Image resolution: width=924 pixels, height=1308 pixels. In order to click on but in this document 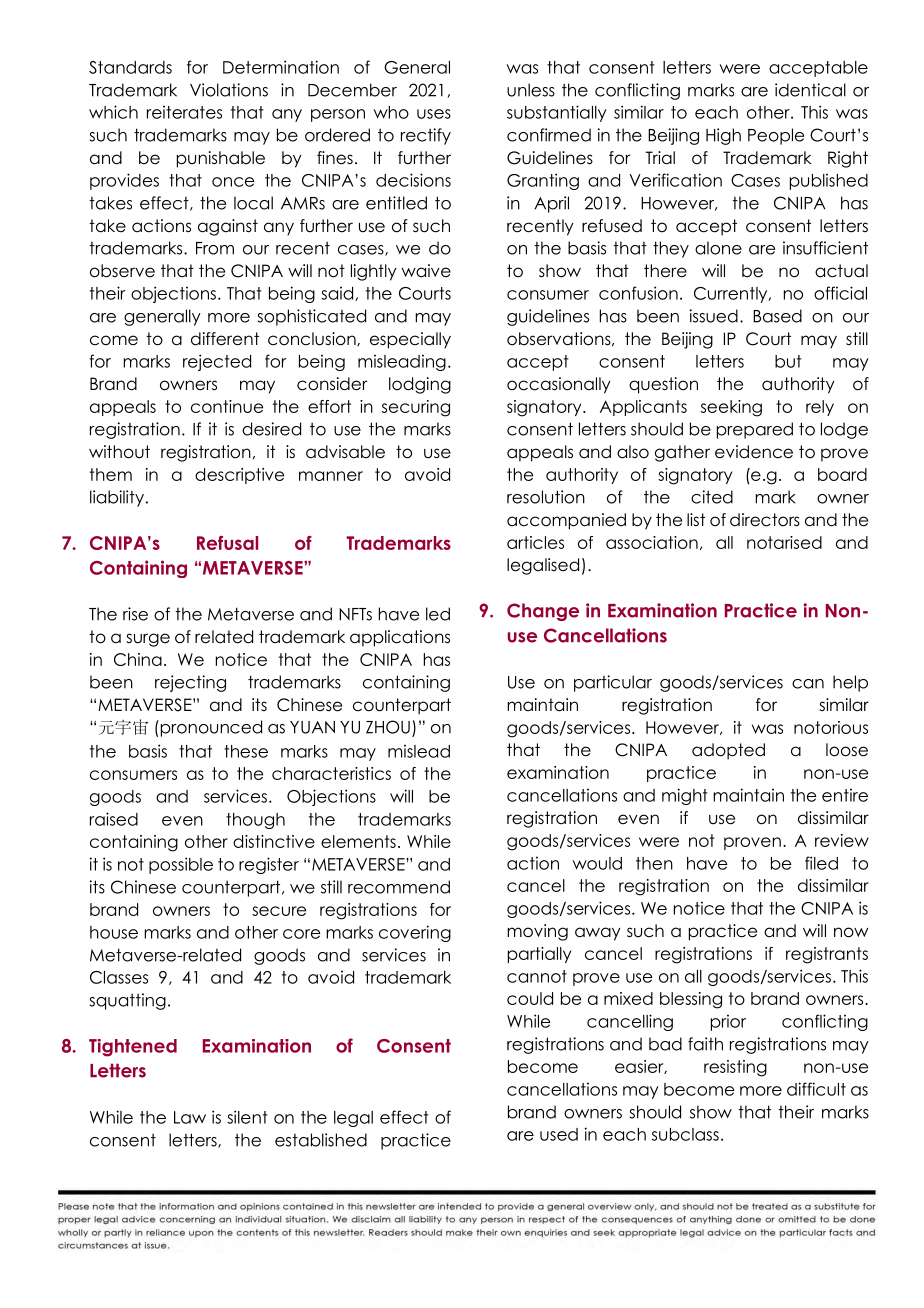, I will do `click(788, 361)`.
